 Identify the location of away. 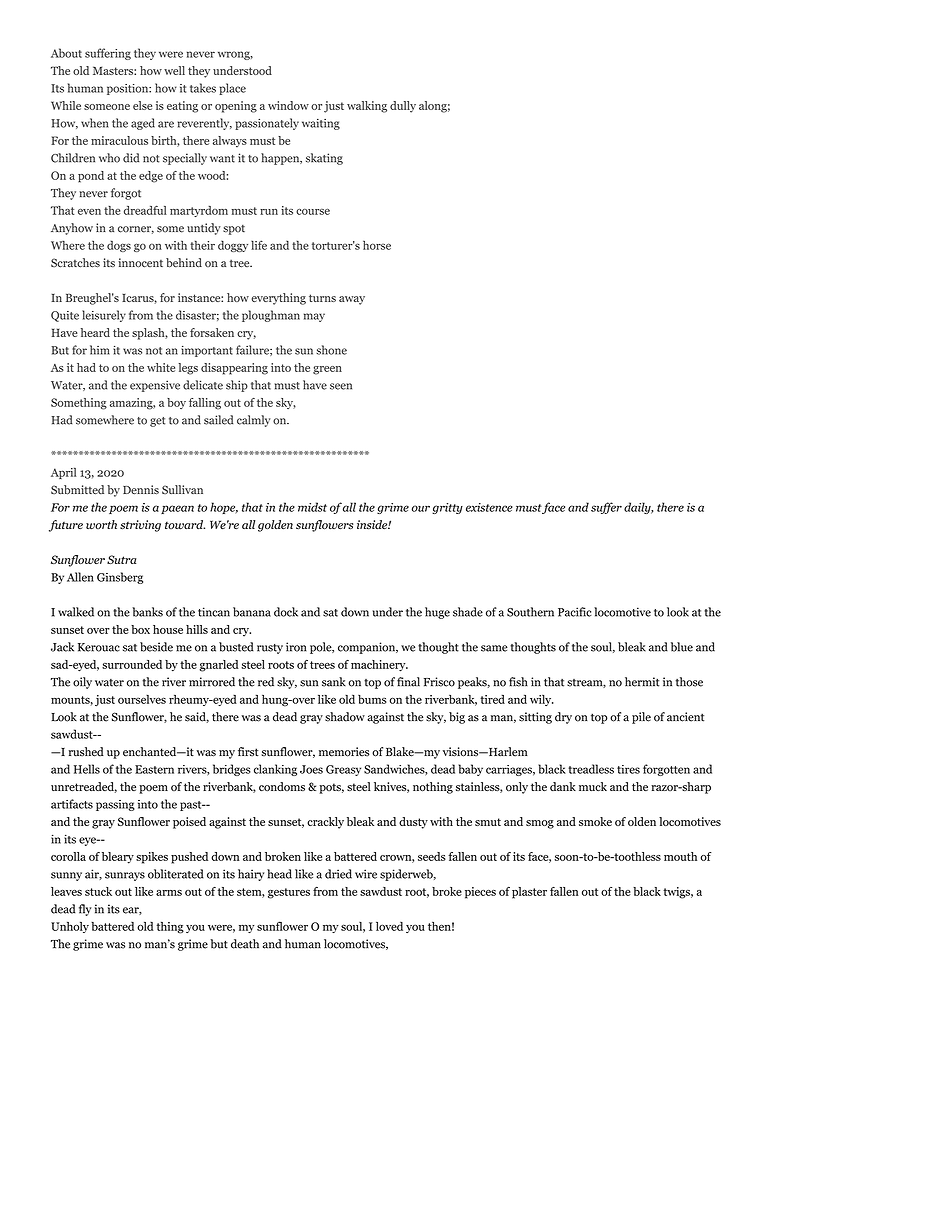
(352, 300).
